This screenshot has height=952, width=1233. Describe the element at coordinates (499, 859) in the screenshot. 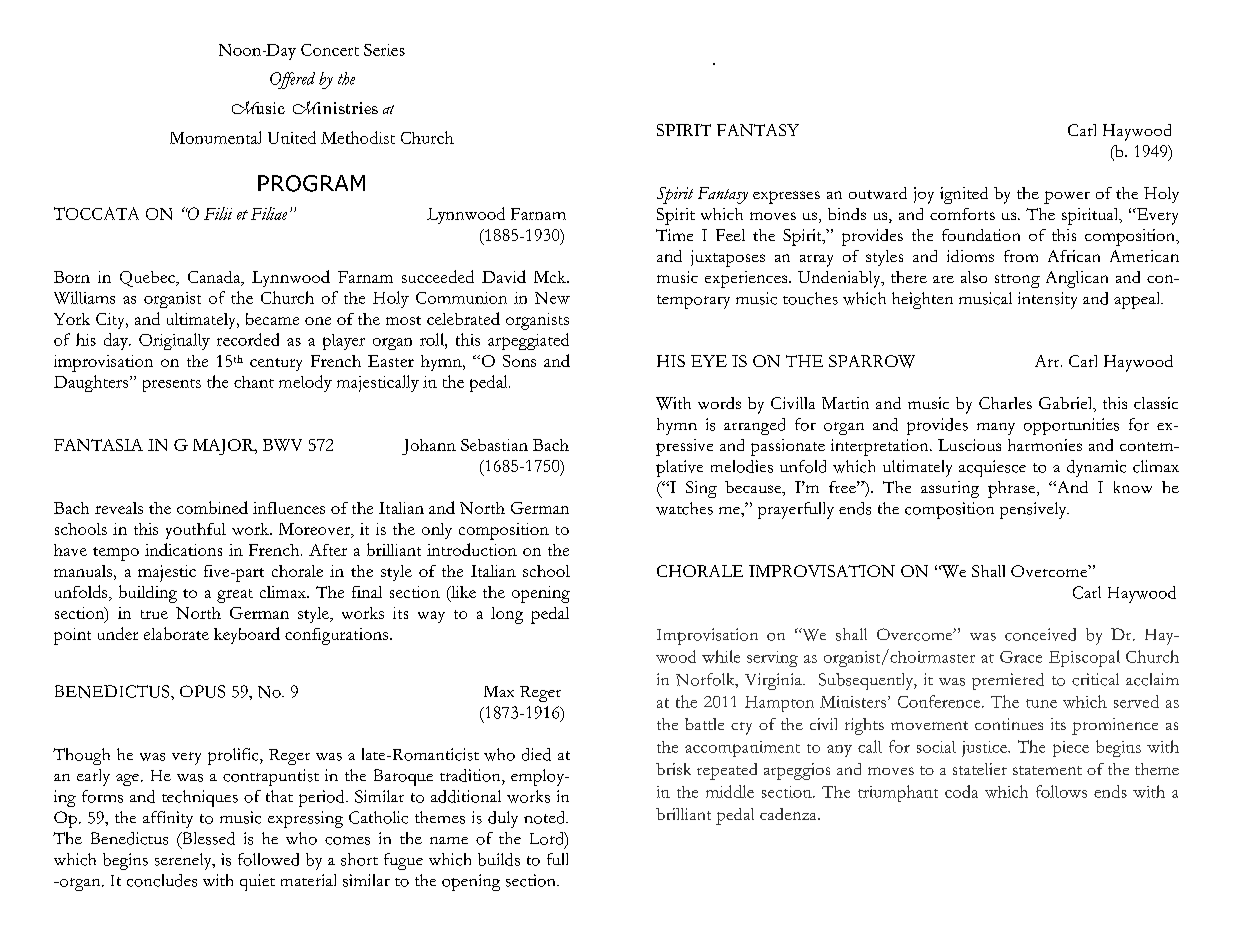

I see `builds` at that location.
